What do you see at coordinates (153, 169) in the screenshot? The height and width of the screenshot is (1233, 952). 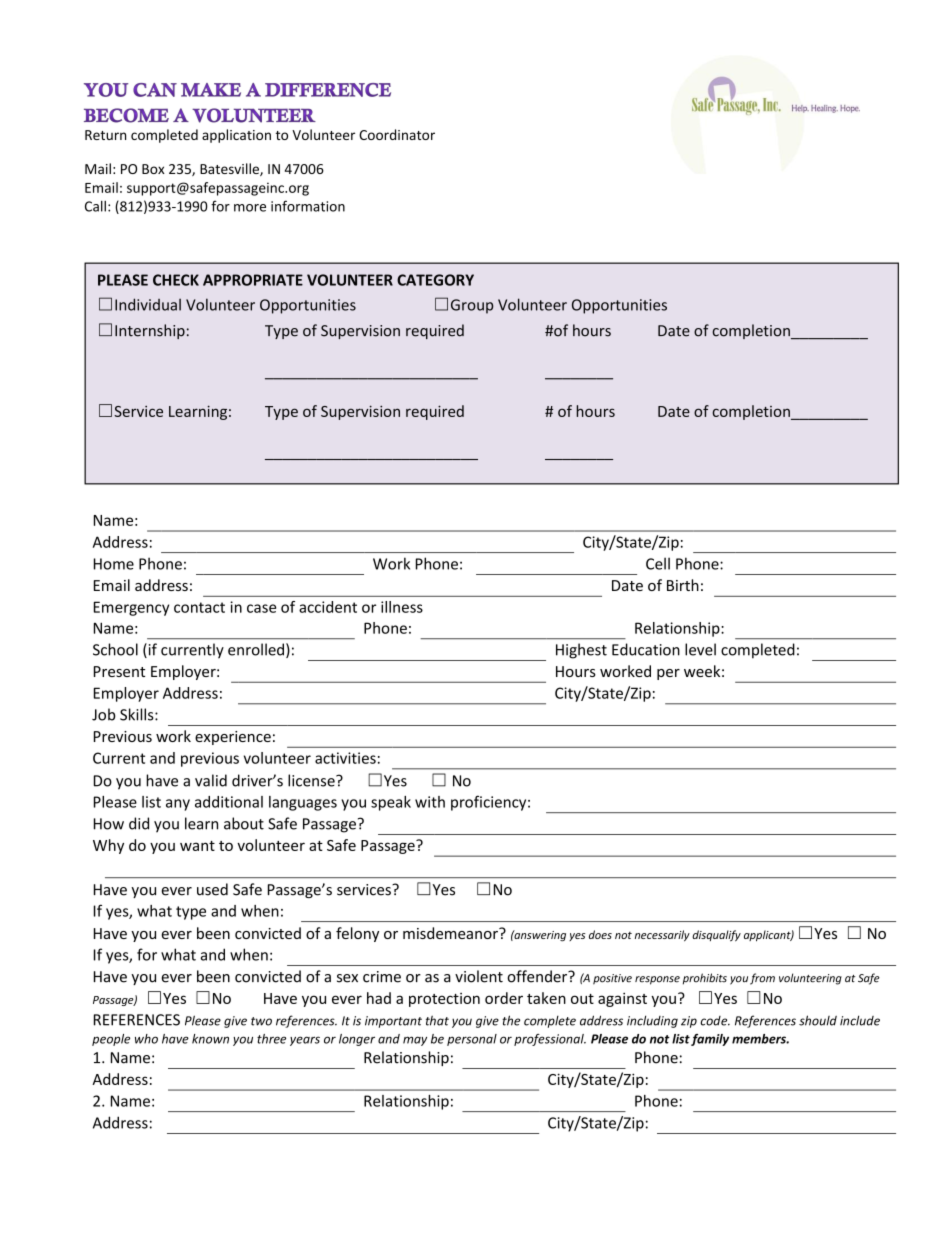 I see `Box` at bounding box center [153, 169].
